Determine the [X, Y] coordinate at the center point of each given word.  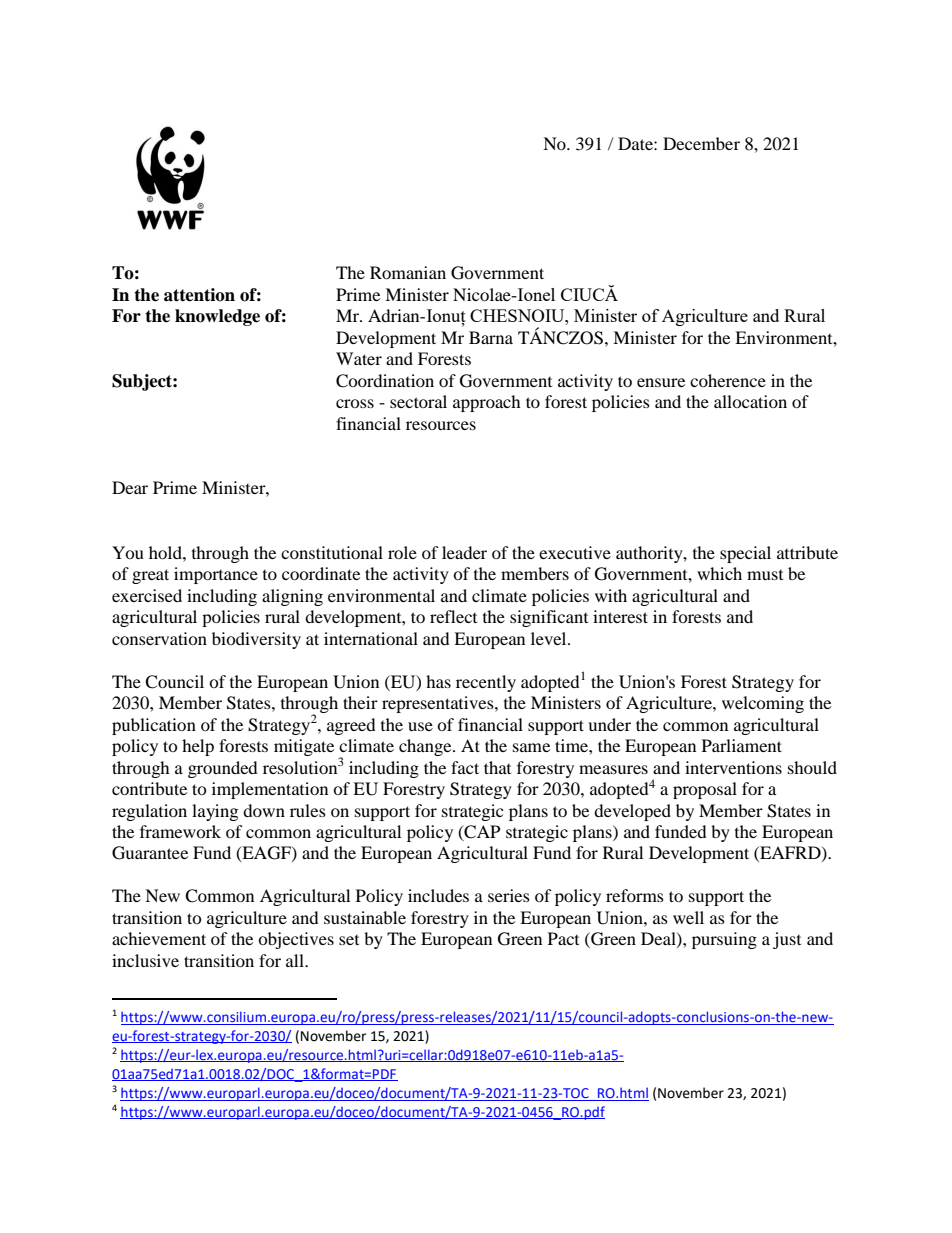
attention [199, 295]
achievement [159, 938]
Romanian [408, 272]
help [198, 747]
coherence [728, 380]
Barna [491, 337]
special [745, 554]
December [701, 143]
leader [464, 552]
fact [465, 767]
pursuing [724, 940]
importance [216, 575]
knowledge [217, 317]
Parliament [742, 745]
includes [438, 895]
